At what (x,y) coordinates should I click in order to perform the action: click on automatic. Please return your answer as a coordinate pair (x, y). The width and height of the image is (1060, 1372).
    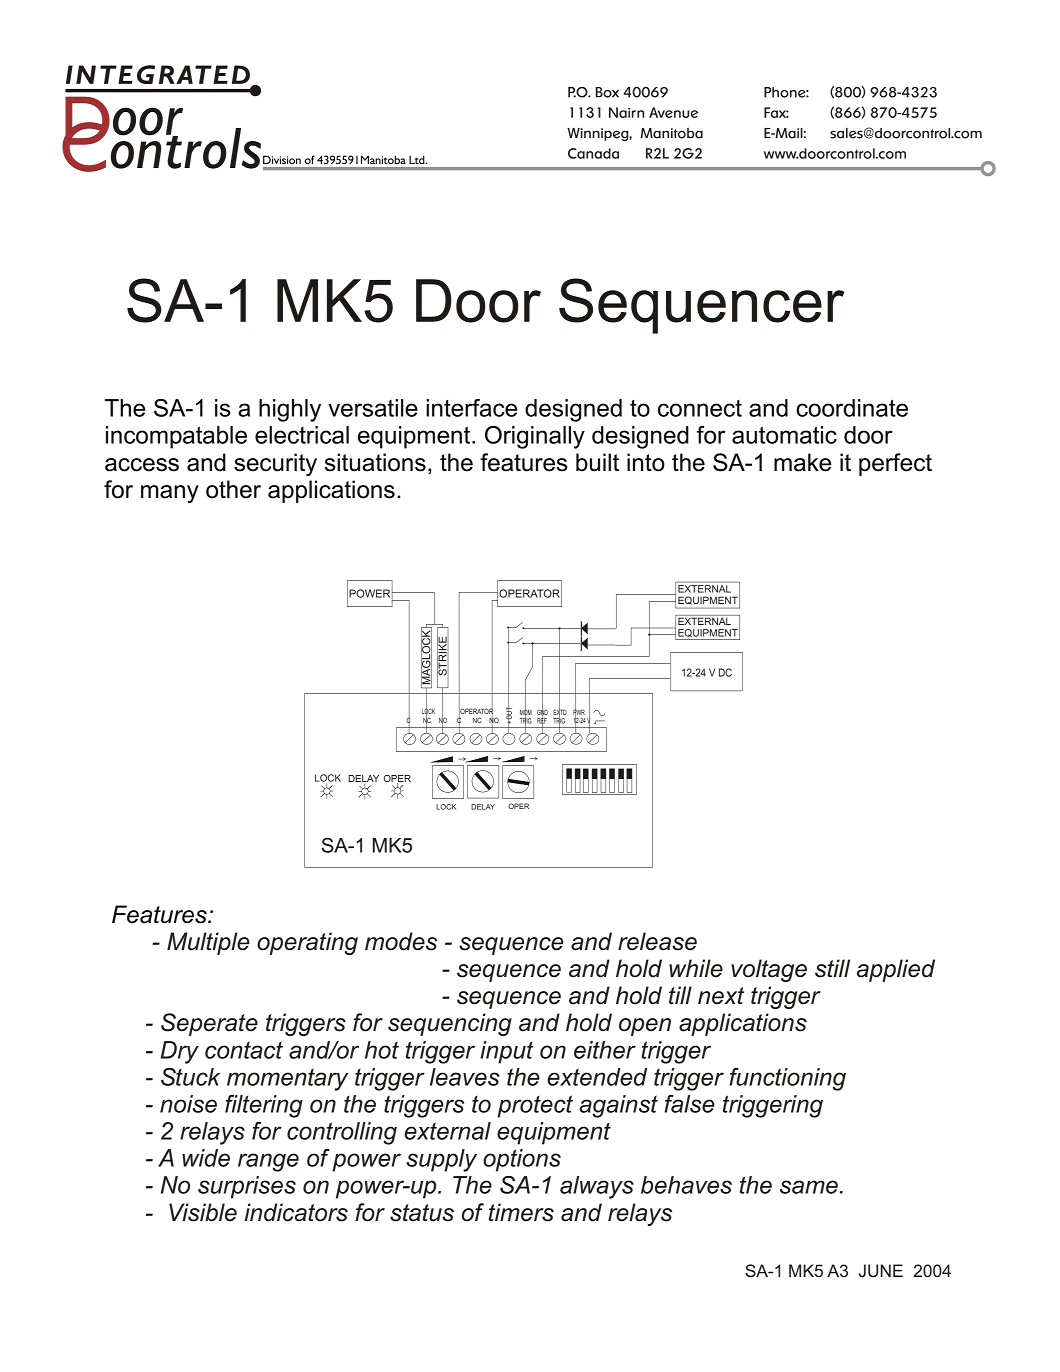
    Looking at the image, I should click on (784, 435).
